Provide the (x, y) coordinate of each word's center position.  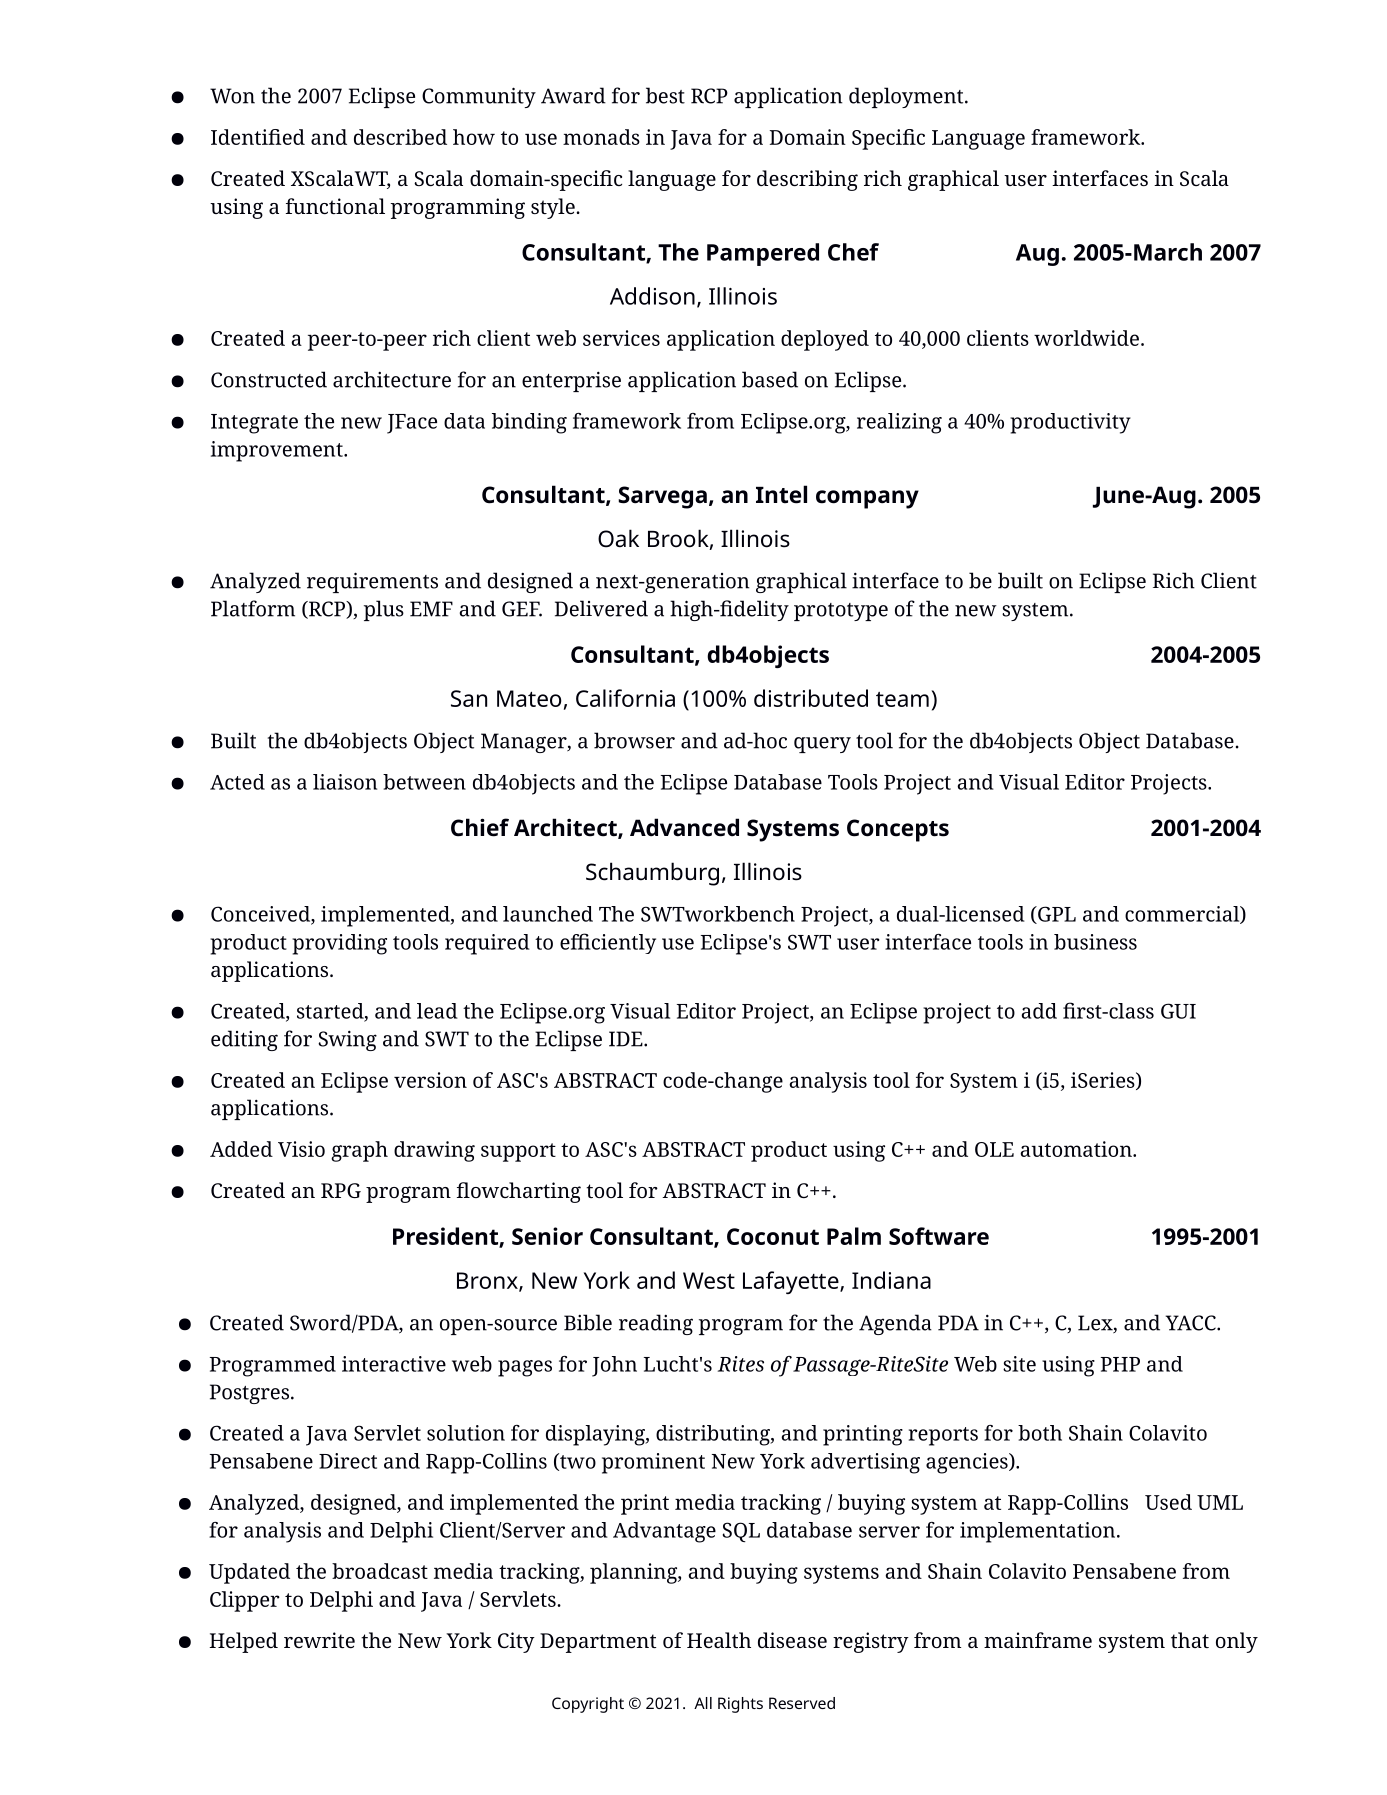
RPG (341, 1190)
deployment (907, 97)
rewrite (319, 1640)
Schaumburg (652, 874)
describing (807, 180)
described (400, 137)
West (709, 1280)
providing (339, 944)
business (1095, 942)
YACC (1191, 1323)
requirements (372, 582)
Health (719, 1640)
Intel (781, 494)
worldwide (1086, 338)
